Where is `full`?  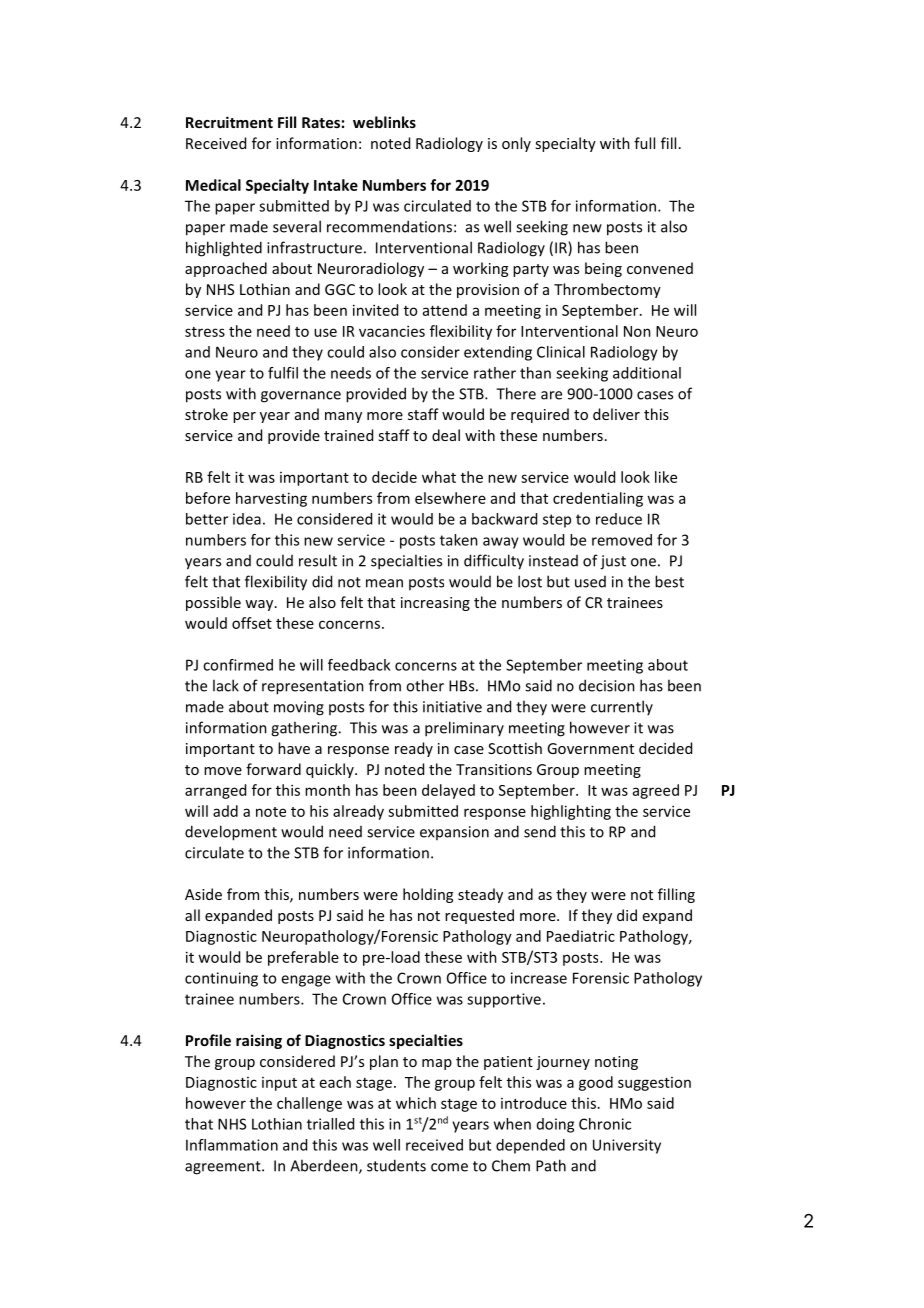
full is located at coordinates (644, 143).
